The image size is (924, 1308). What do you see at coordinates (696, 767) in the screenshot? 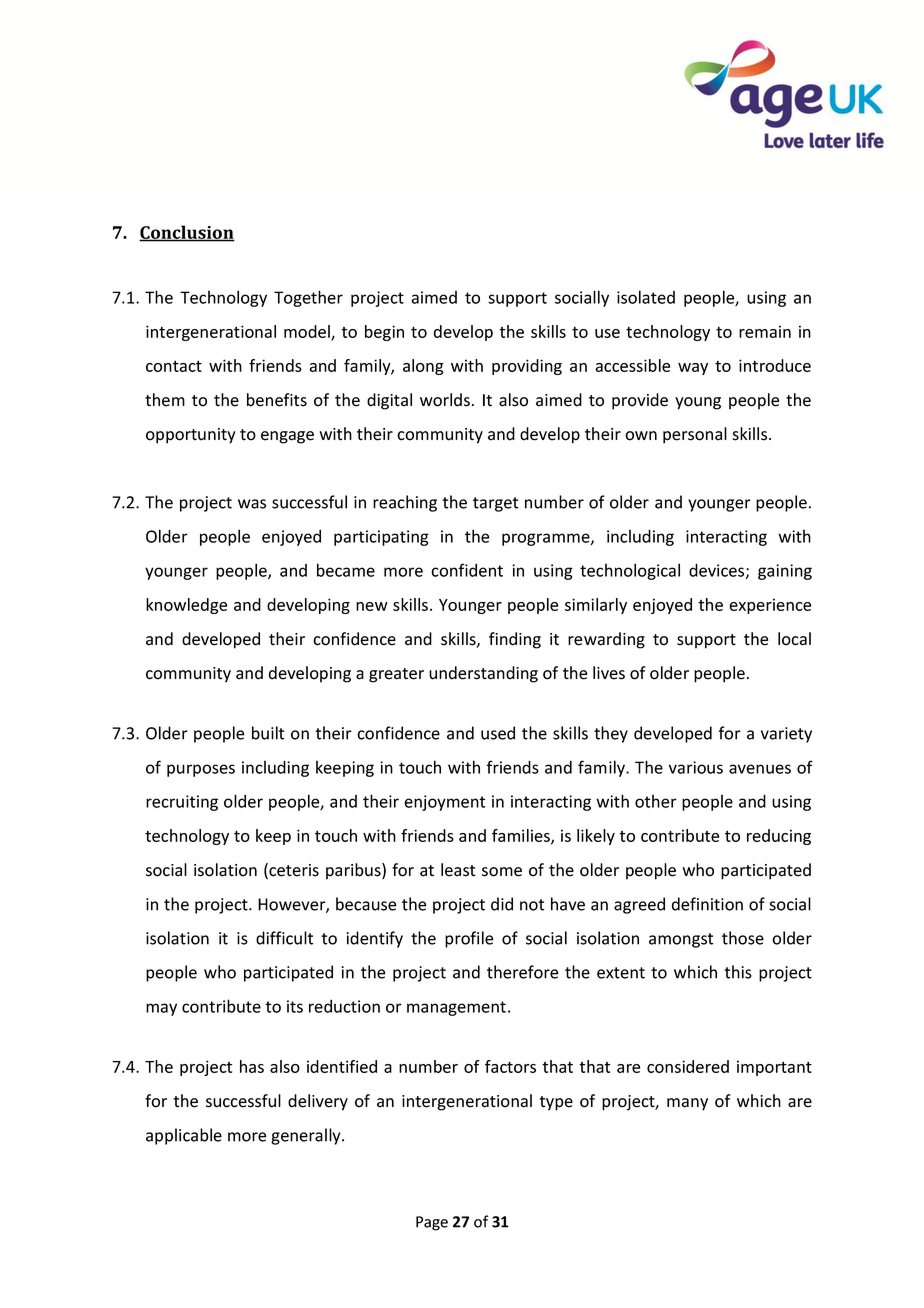
I see `various` at bounding box center [696, 767].
